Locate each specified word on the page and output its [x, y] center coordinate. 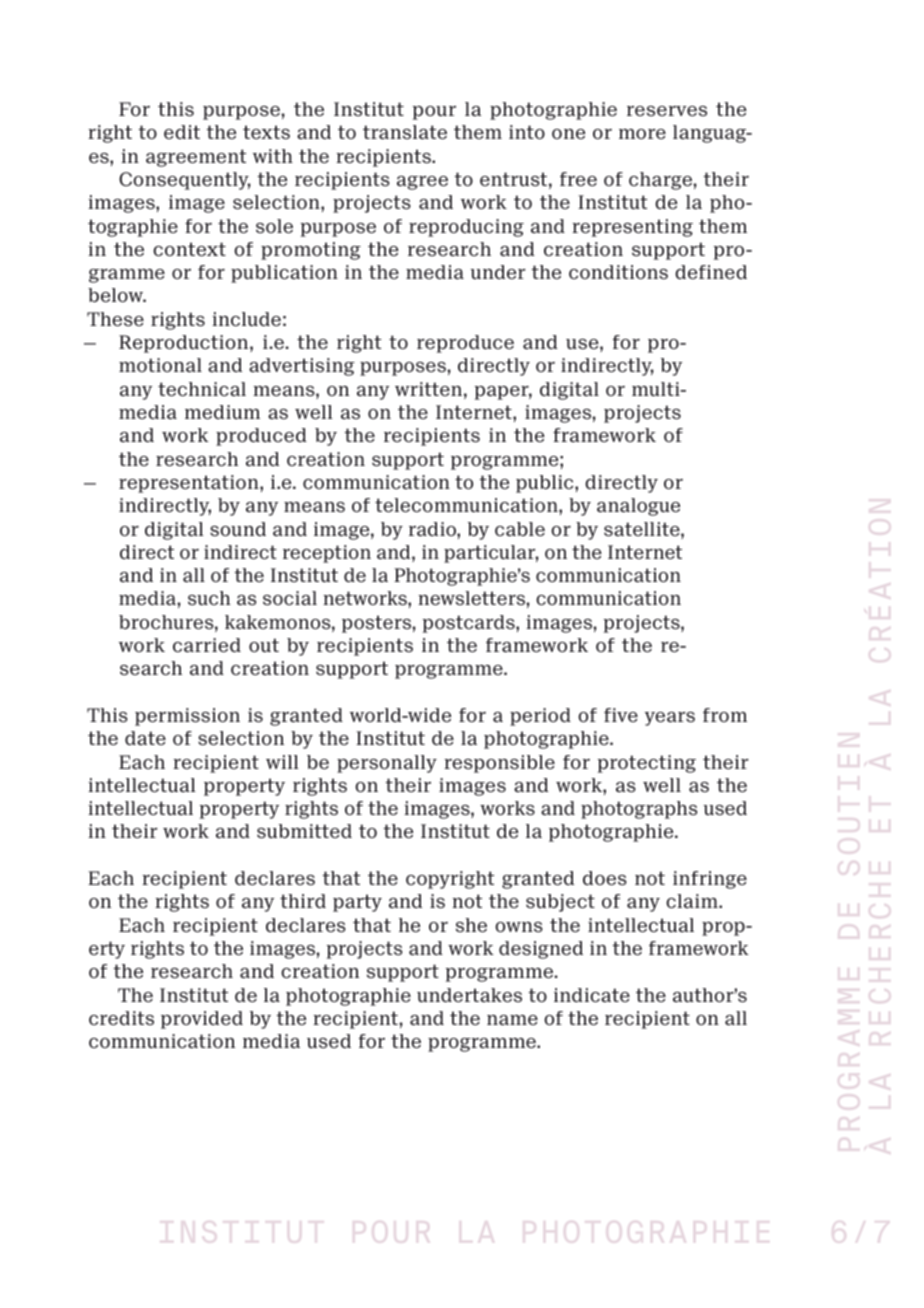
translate [405, 132]
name [512, 1020]
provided [202, 1020]
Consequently [185, 181]
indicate [592, 995]
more [642, 134]
